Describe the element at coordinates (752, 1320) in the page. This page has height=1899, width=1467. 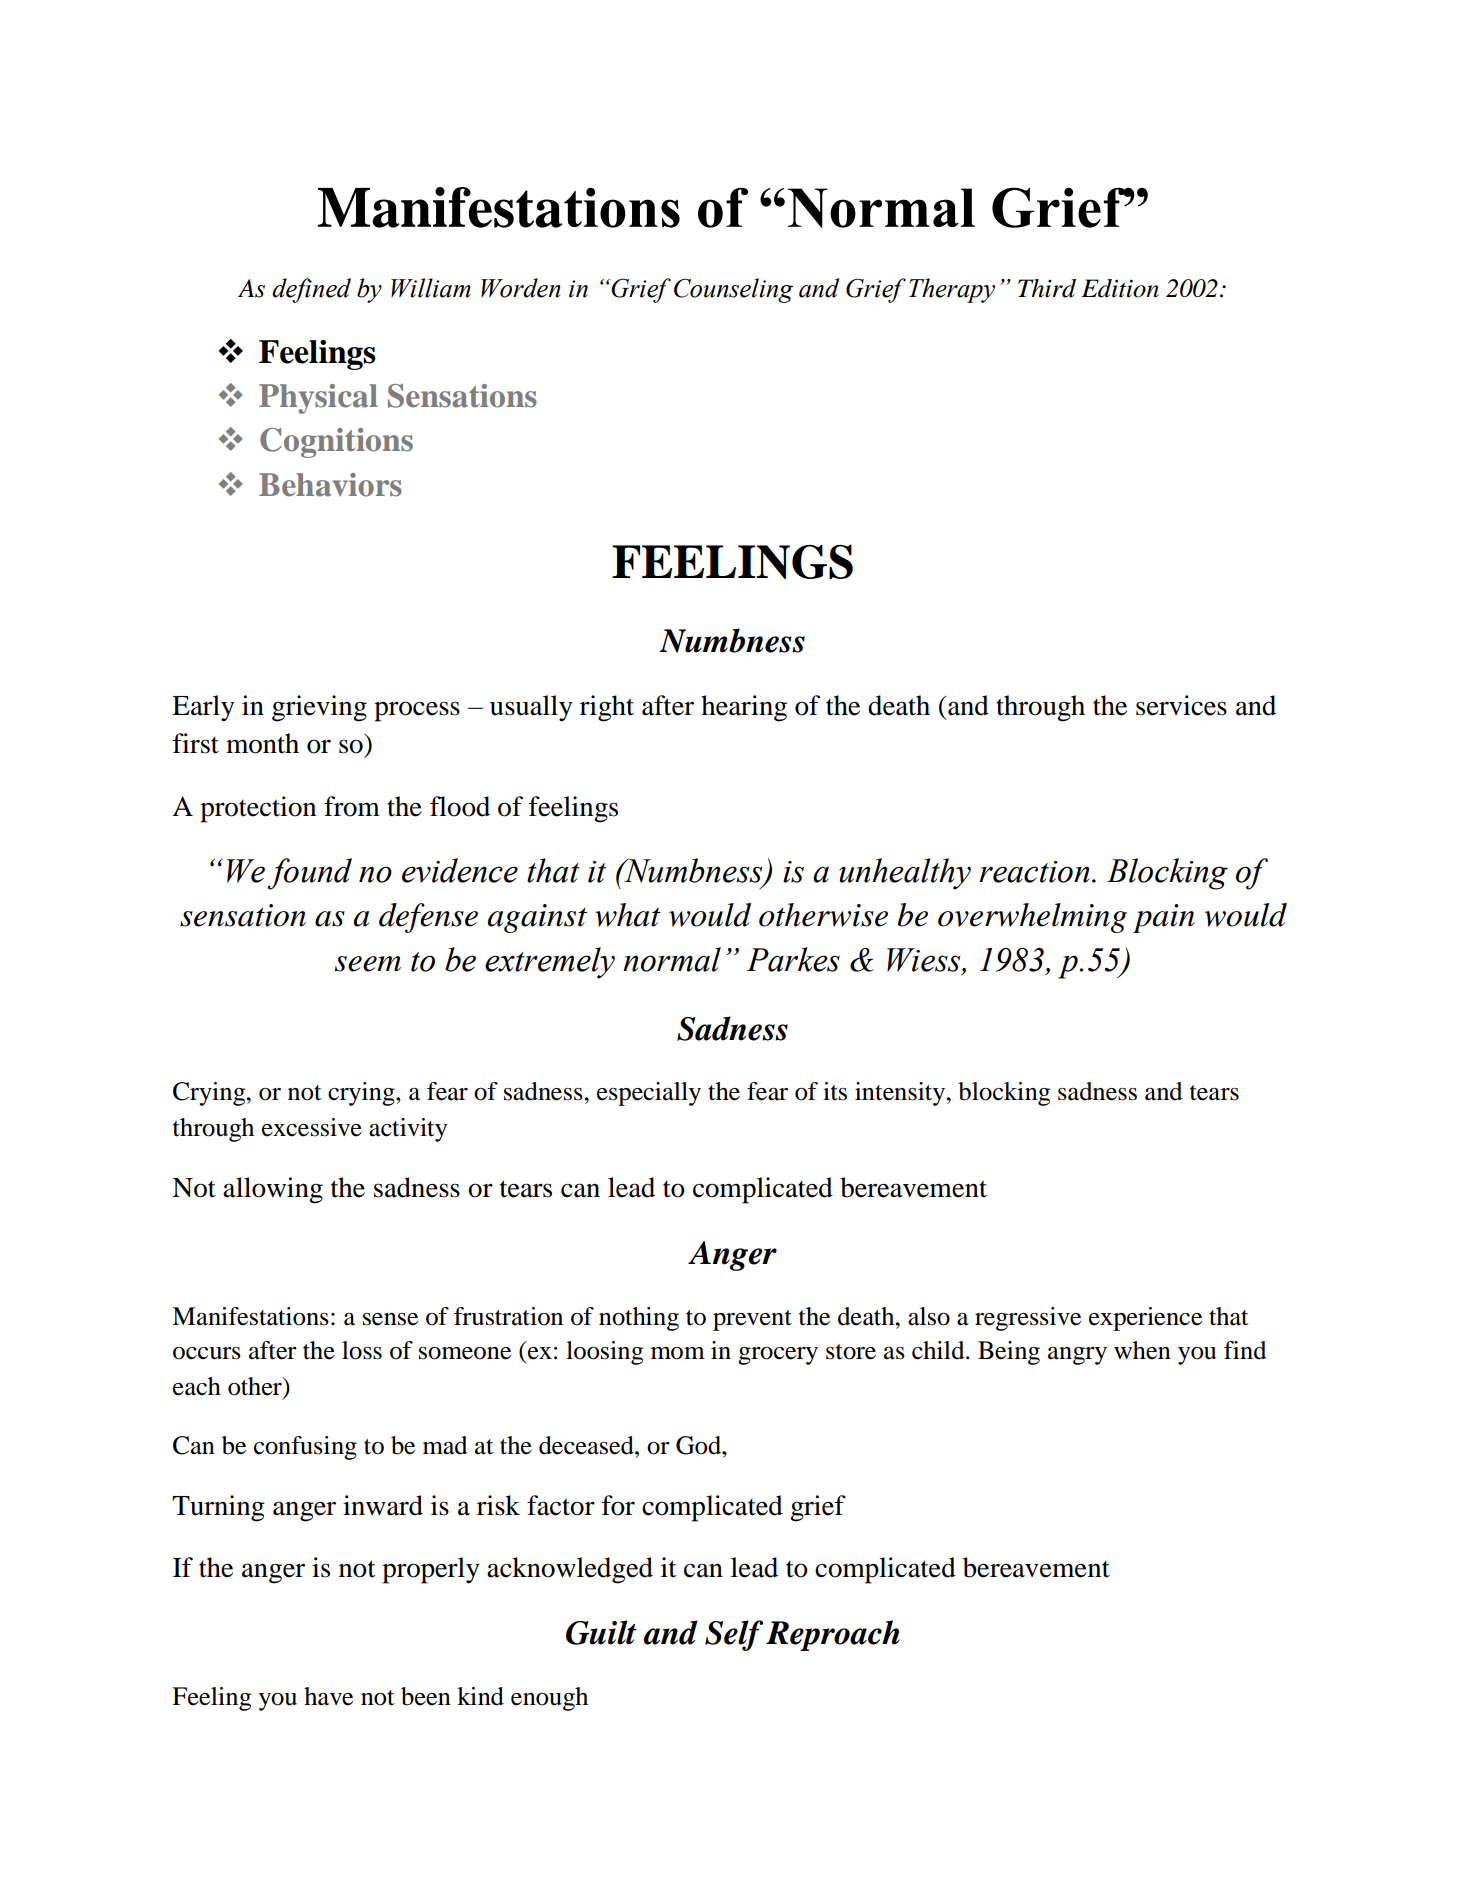
I see `prevent` at that location.
